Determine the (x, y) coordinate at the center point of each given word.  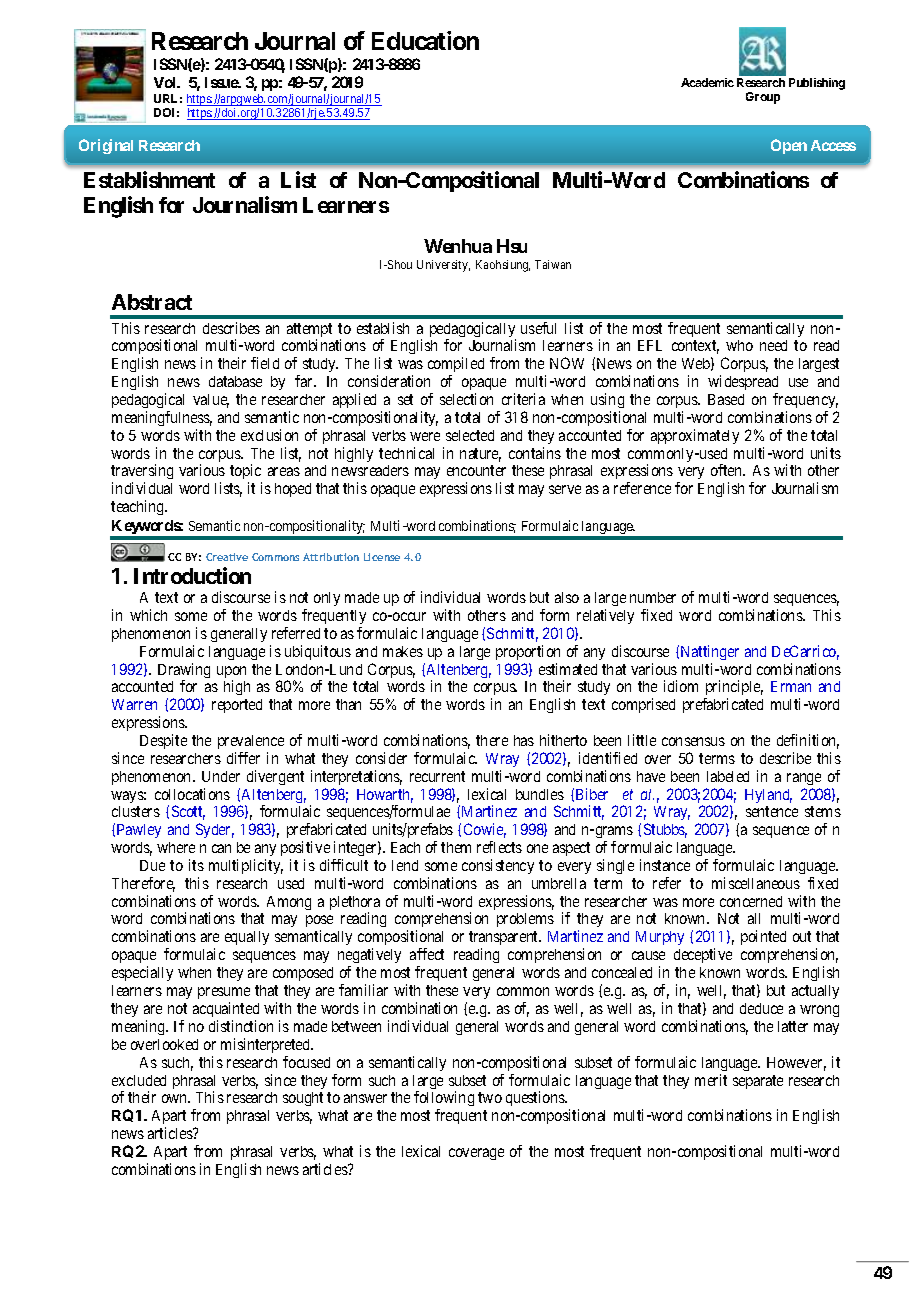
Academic (707, 82)
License (382, 557)
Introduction (192, 575)
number (653, 597)
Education (425, 40)
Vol (166, 82)
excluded (139, 1080)
